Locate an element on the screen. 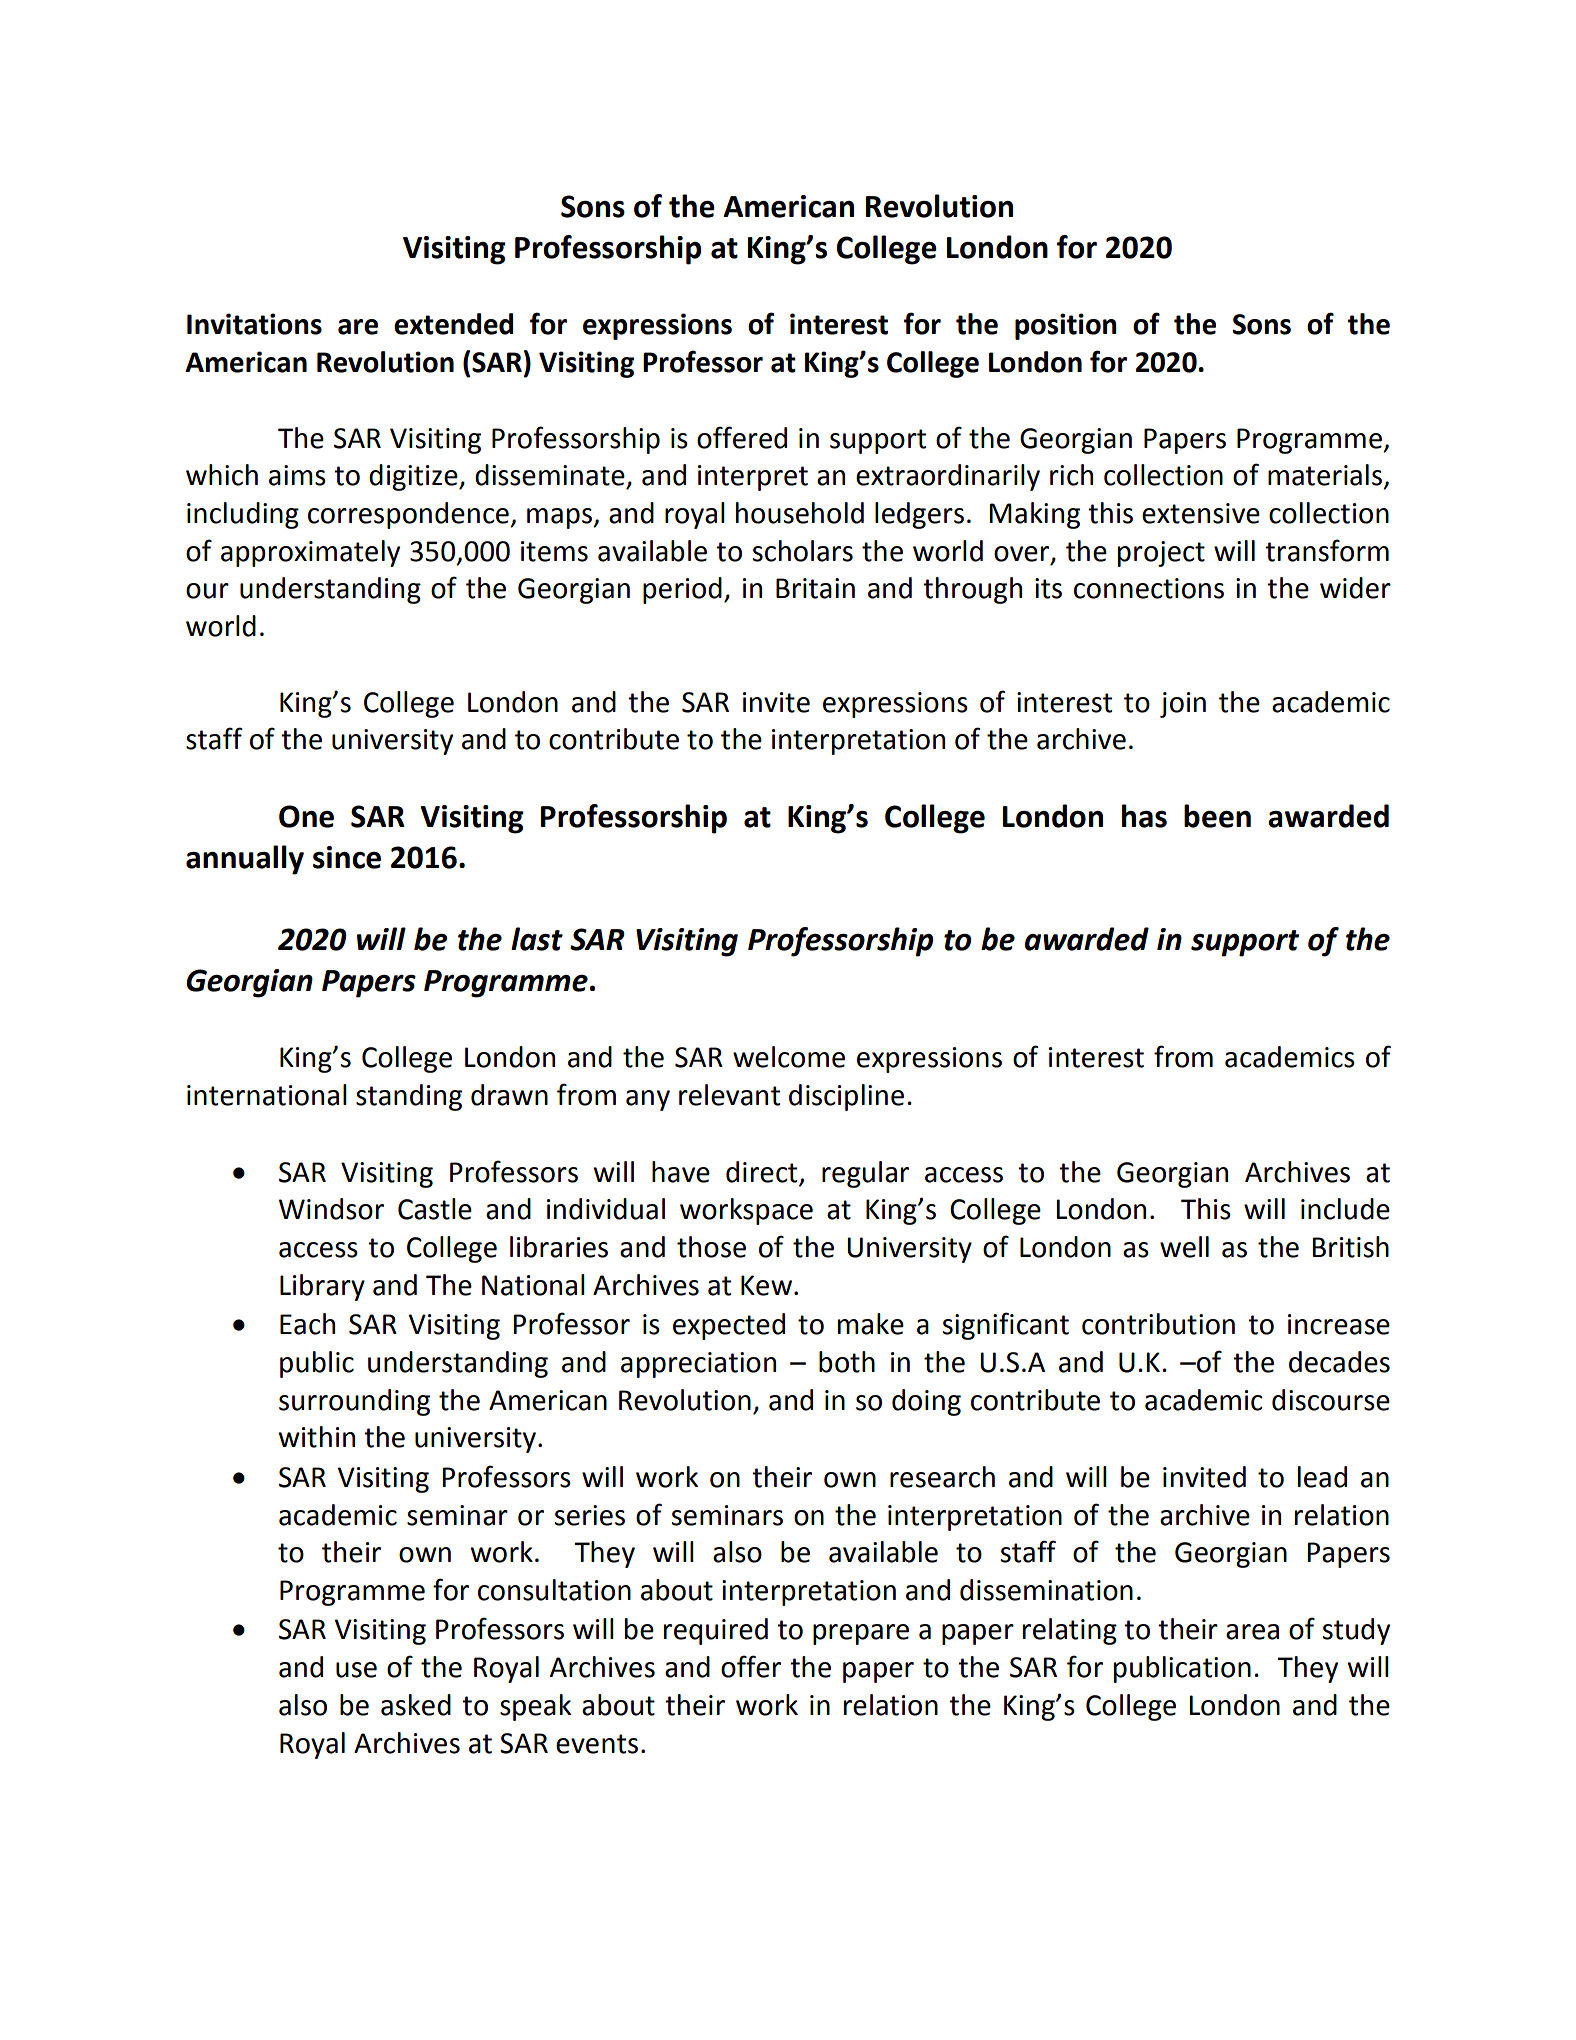 The height and width of the screenshot is (2040, 1576). been is located at coordinates (1217, 816).
